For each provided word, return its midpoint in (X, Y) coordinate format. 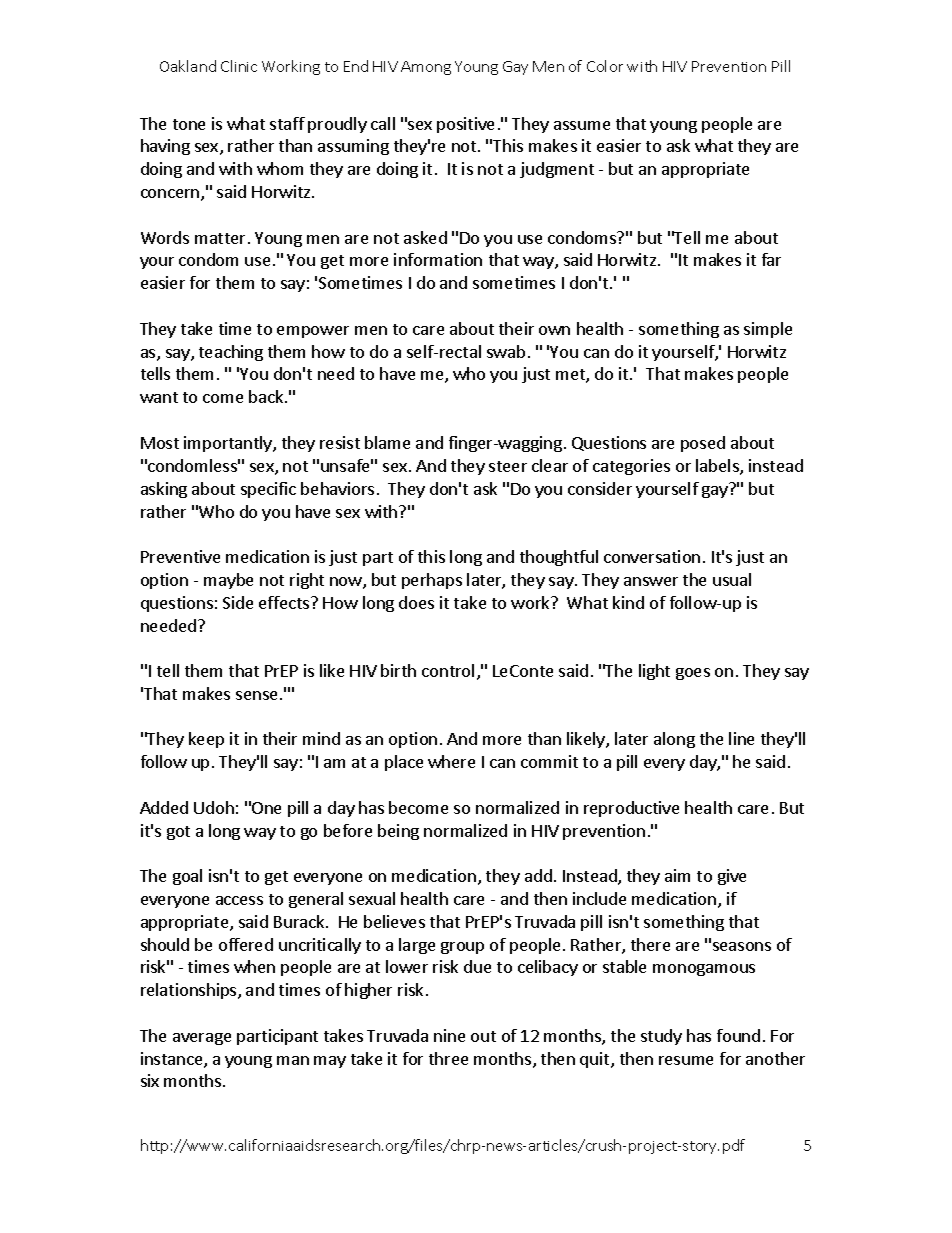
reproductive (631, 809)
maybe (228, 581)
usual (732, 579)
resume (686, 1060)
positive (465, 125)
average (202, 1039)
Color (605, 66)
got (178, 833)
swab (506, 351)
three (448, 1058)
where (451, 761)
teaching (231, 353)
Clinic (239, 66)
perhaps (432, 581)
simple (768, 330)
